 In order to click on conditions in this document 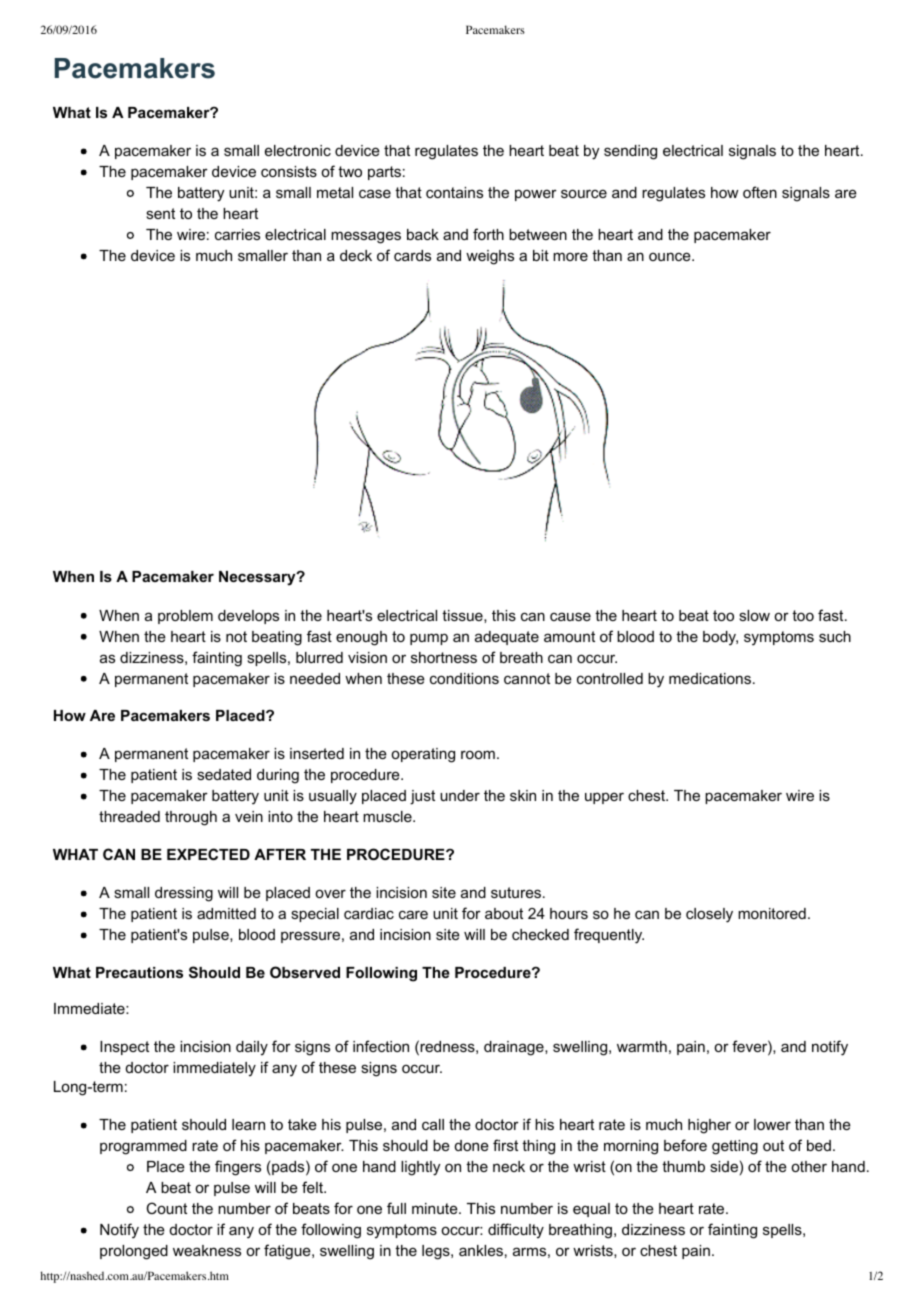, I will do `click(464, 678)`.
